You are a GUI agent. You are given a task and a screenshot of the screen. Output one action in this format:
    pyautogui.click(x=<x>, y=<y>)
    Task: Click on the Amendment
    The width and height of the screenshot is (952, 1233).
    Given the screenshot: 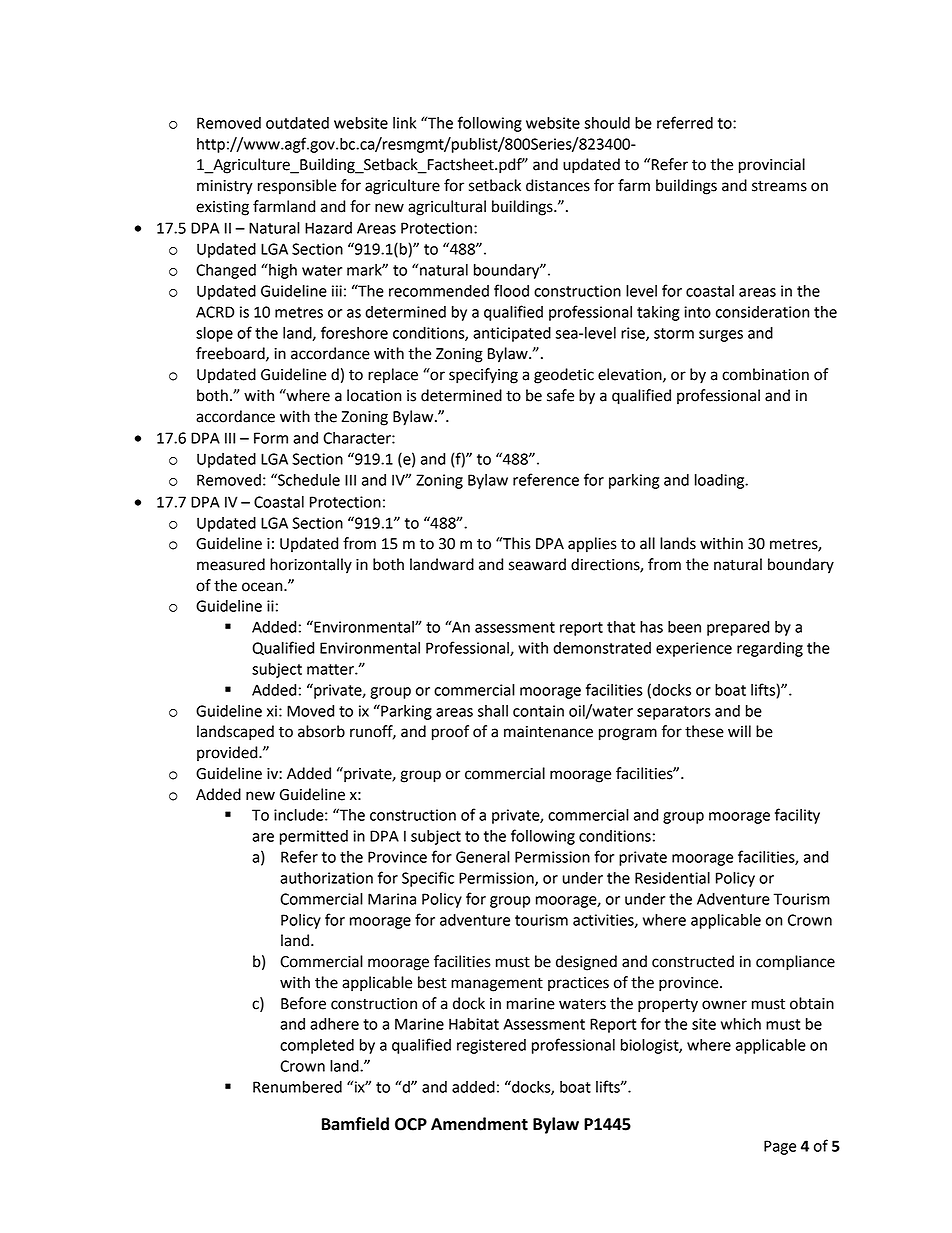 What is the action you would take?
    pyautogui.click(x=479, y=1124)
